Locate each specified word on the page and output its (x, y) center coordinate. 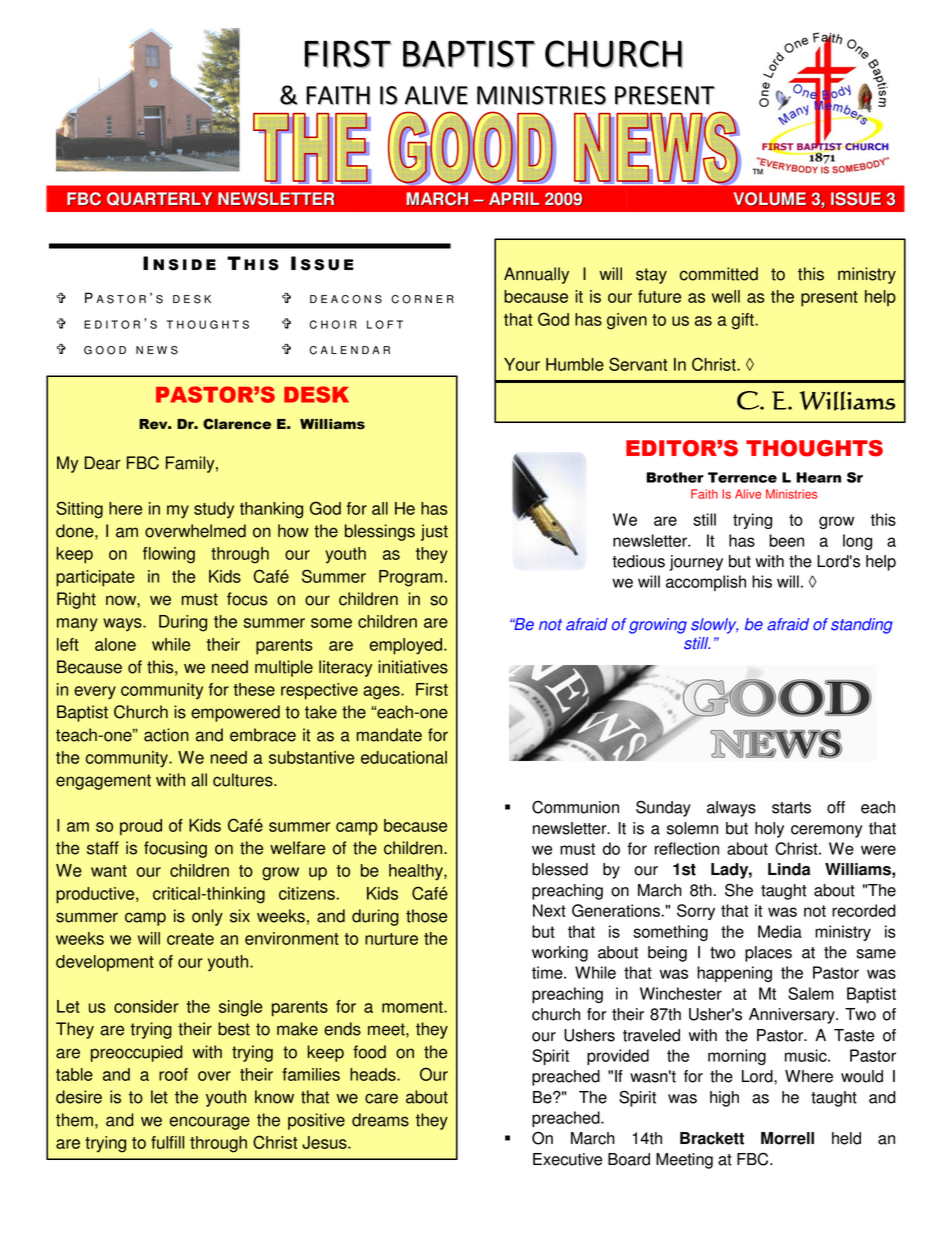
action (166, 735)
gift (744, 321)
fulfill (167, 1142)
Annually (536, 275)
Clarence (237, 424)
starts (791, 808)
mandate (389, 735)
